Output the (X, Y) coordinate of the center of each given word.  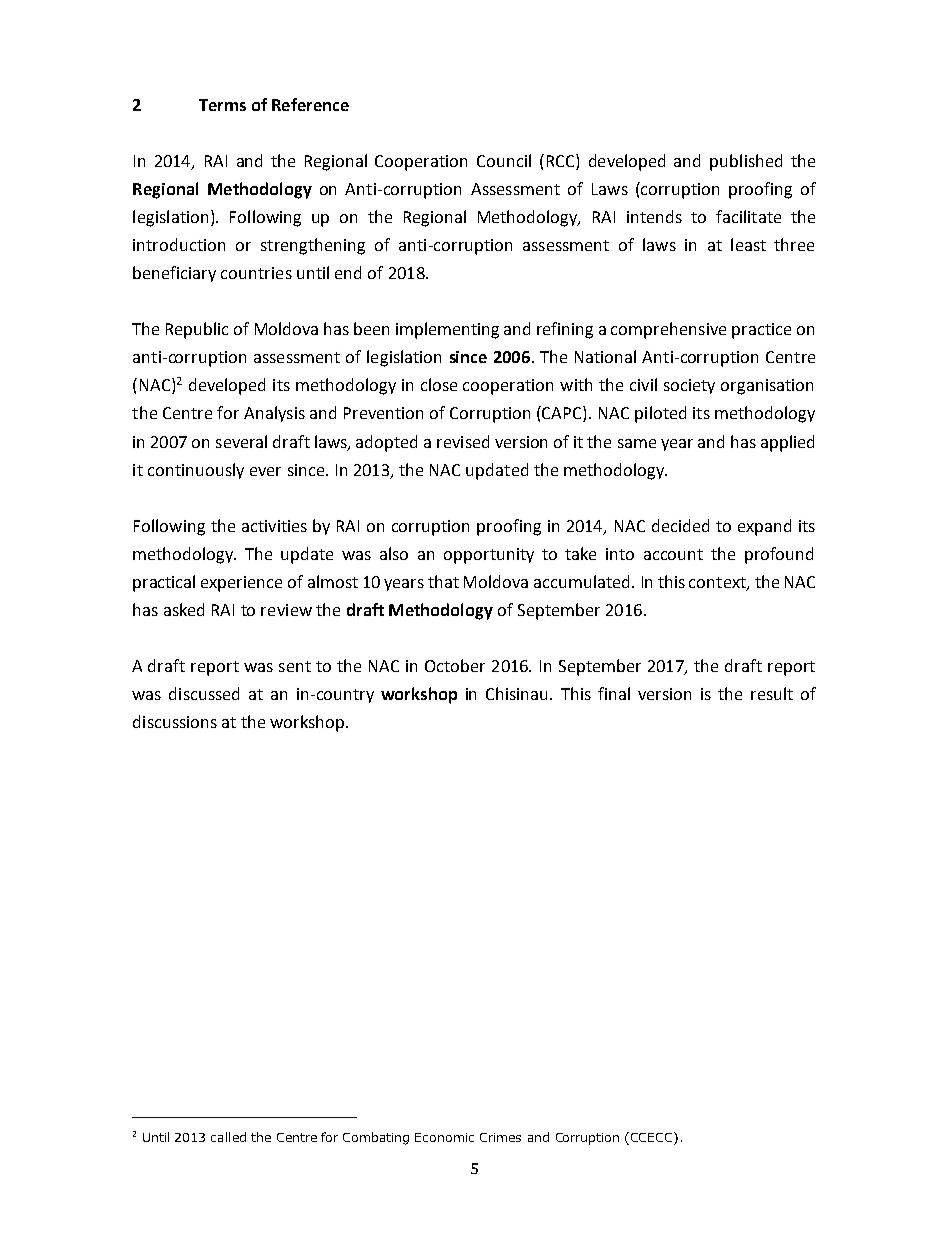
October (455, 665)
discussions (175, 721)
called (228, 1137)
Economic (444, 1137)
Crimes (500, 1137)
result (772, 693)
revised (463, 441)
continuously (196, 471)
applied (787, 443)
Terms (222, 105)
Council (504, 160)
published (746, 162)
